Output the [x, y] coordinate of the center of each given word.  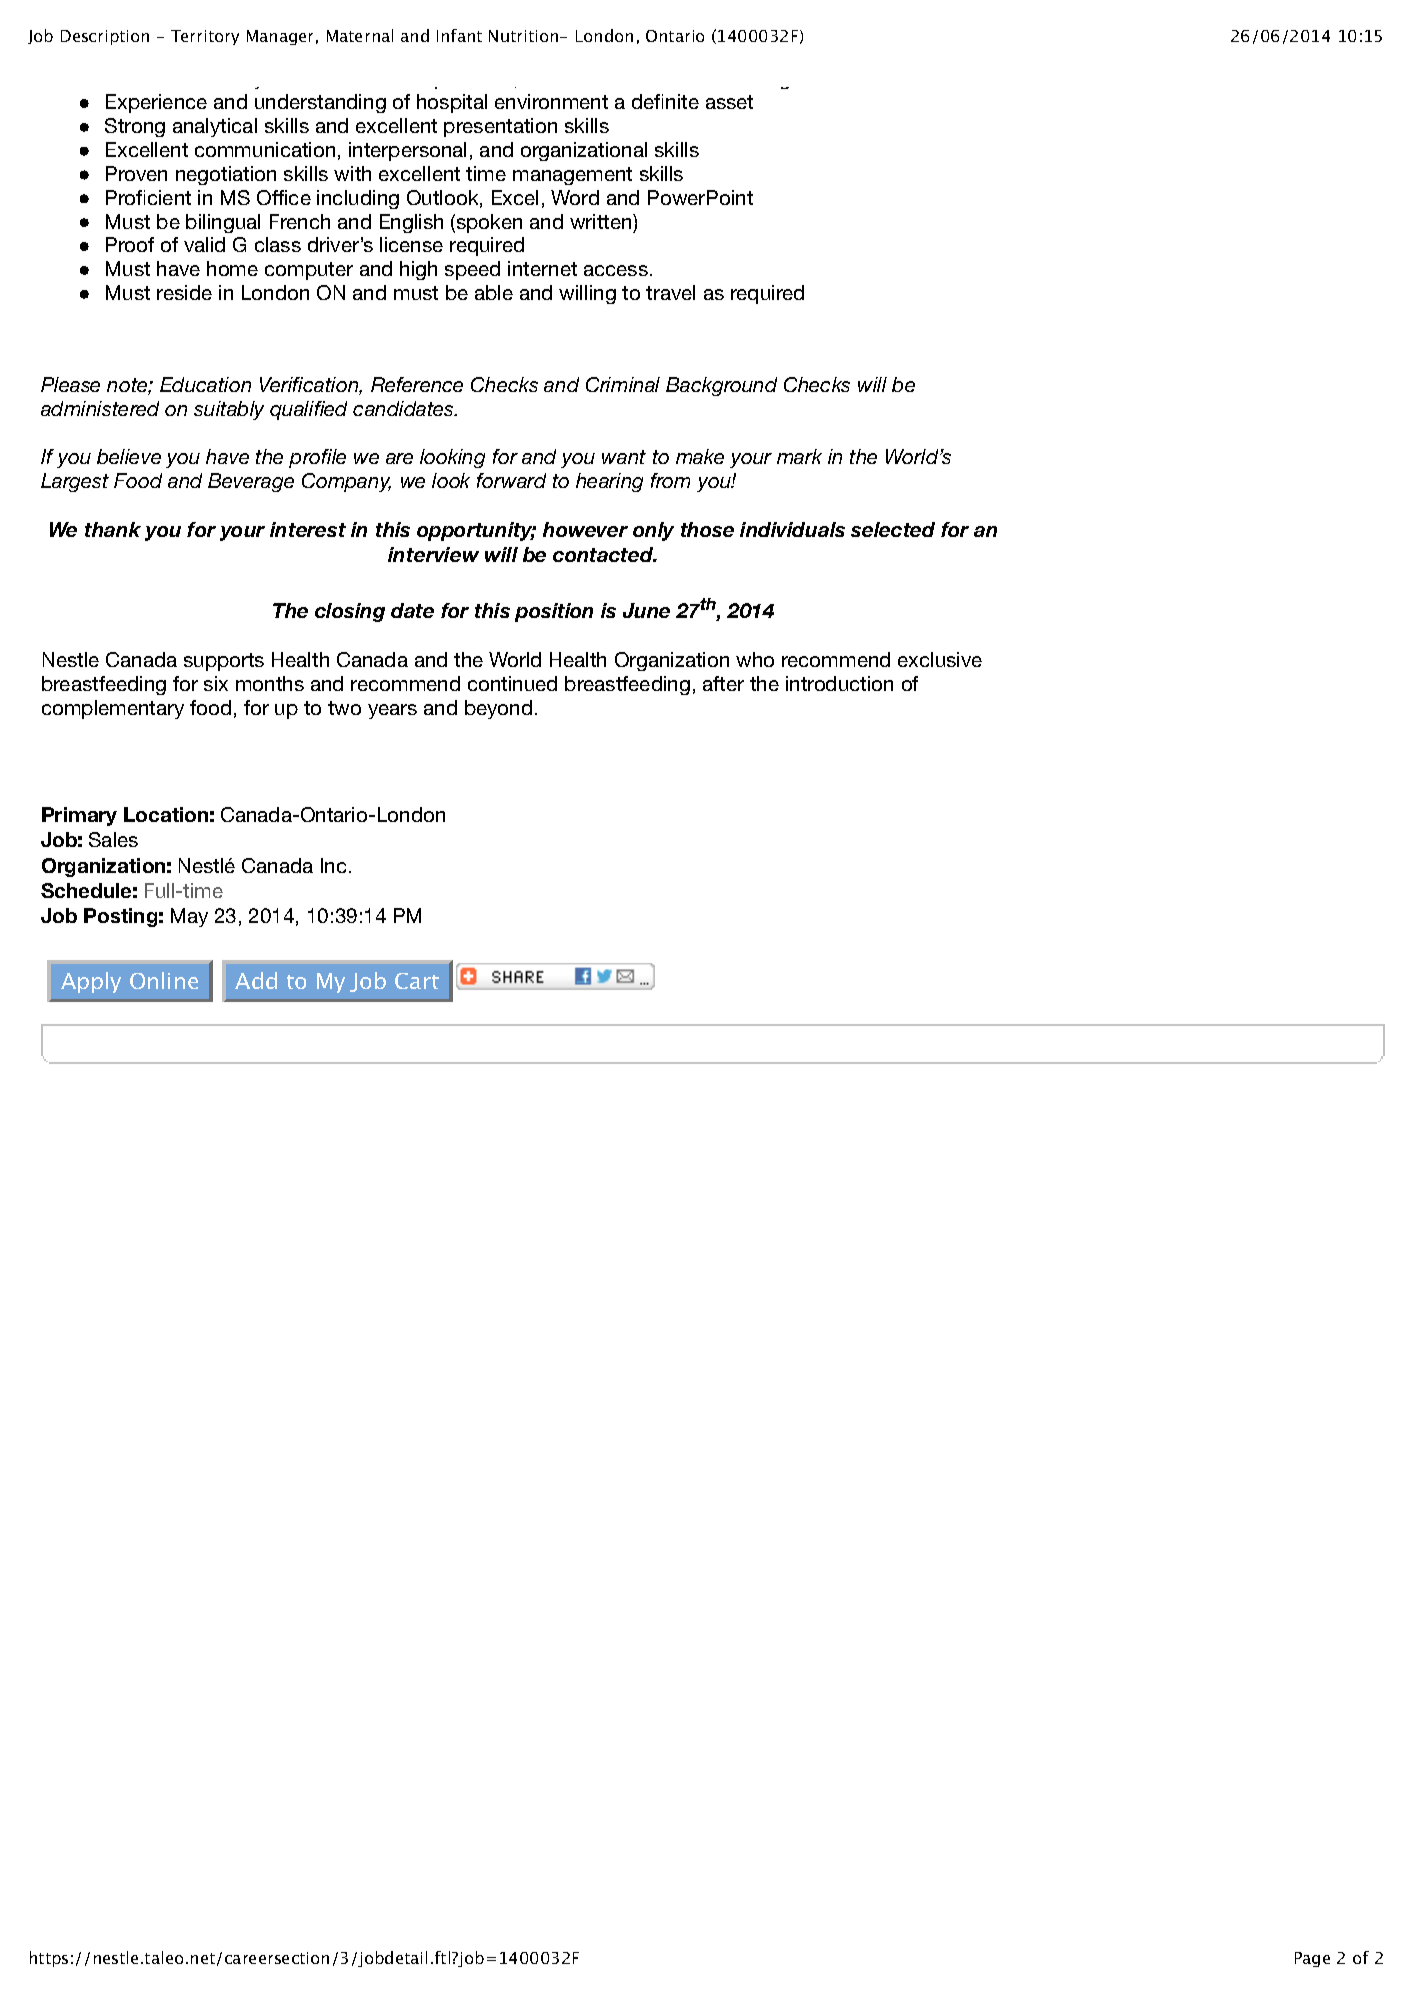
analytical [215, 127]
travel [670, 292]
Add [256, 980]
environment [551, 101]
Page [1312, 1959]
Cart [417, 981]
